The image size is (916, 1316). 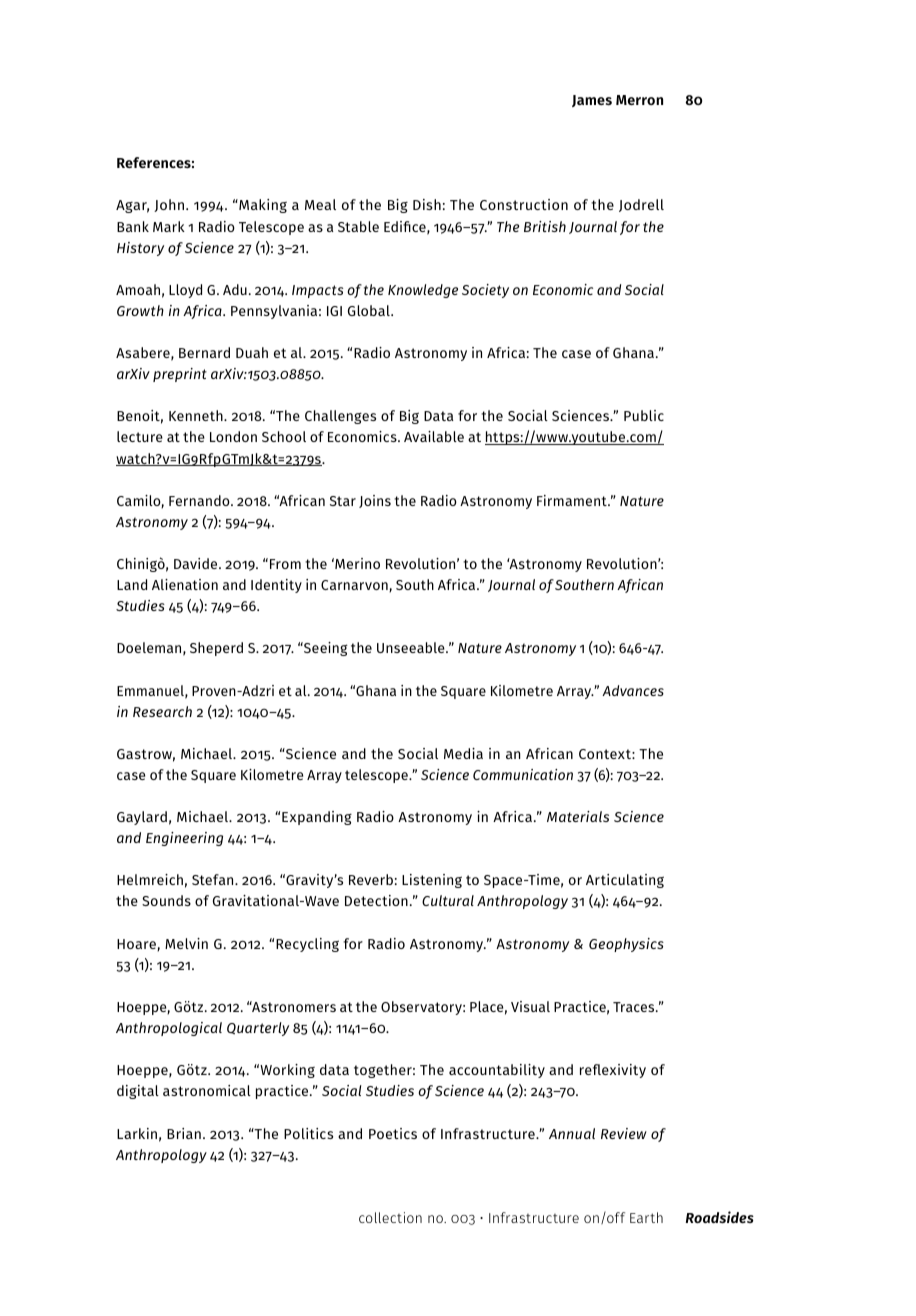 I want to click on Earth, so click(x=646, y=1217).
